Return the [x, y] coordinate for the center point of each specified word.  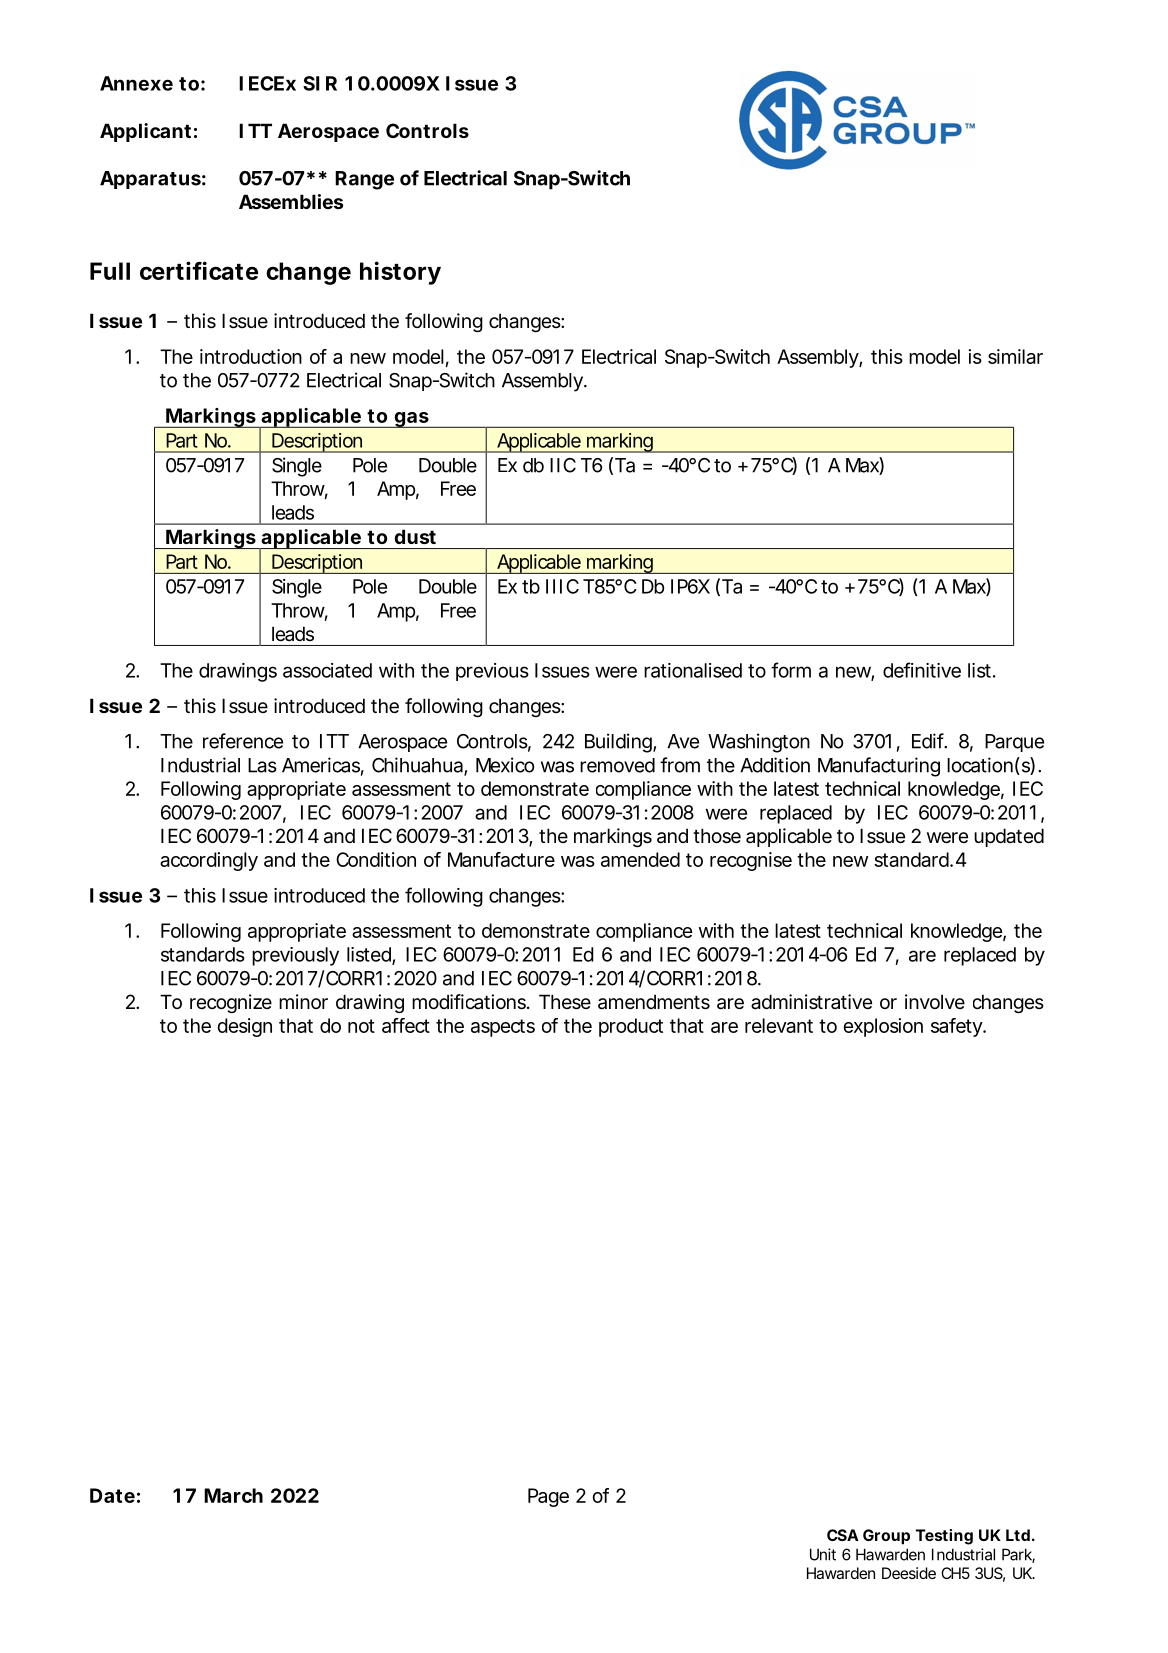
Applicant [145, 132]
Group [886, 1537]
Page [548, 1497]
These [565, 1002]
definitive [922, 670]
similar [1015, 356]
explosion [883, 1027]
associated [327, 670]
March [233, 1495]
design [244, 1027]
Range [364, 180]
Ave [683, 741]
